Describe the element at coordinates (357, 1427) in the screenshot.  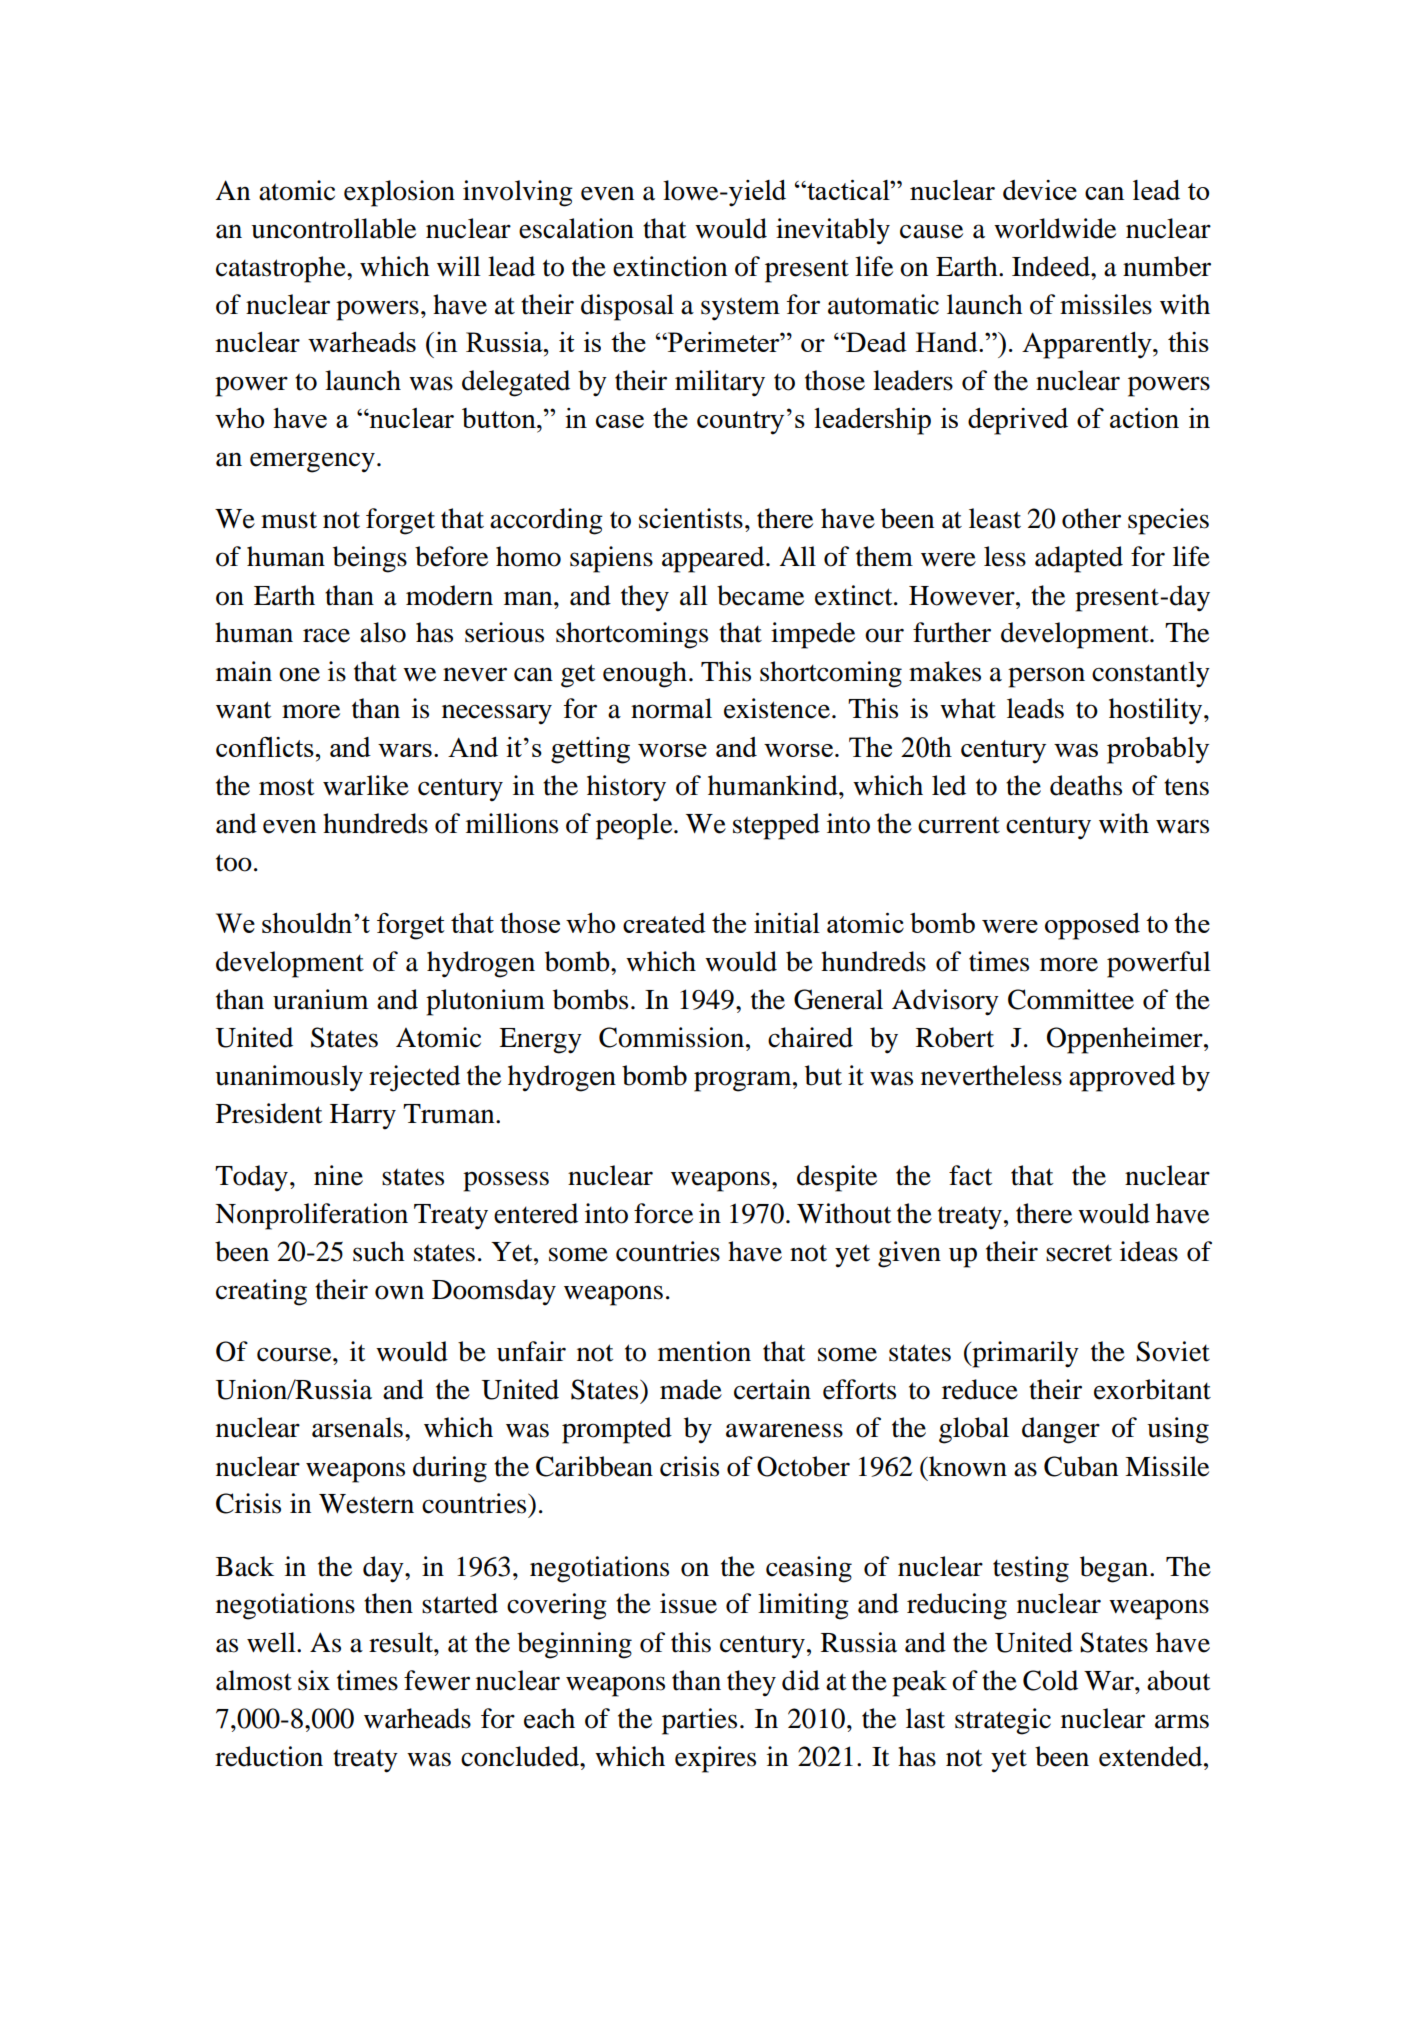
I see `arsenals` at that location.
